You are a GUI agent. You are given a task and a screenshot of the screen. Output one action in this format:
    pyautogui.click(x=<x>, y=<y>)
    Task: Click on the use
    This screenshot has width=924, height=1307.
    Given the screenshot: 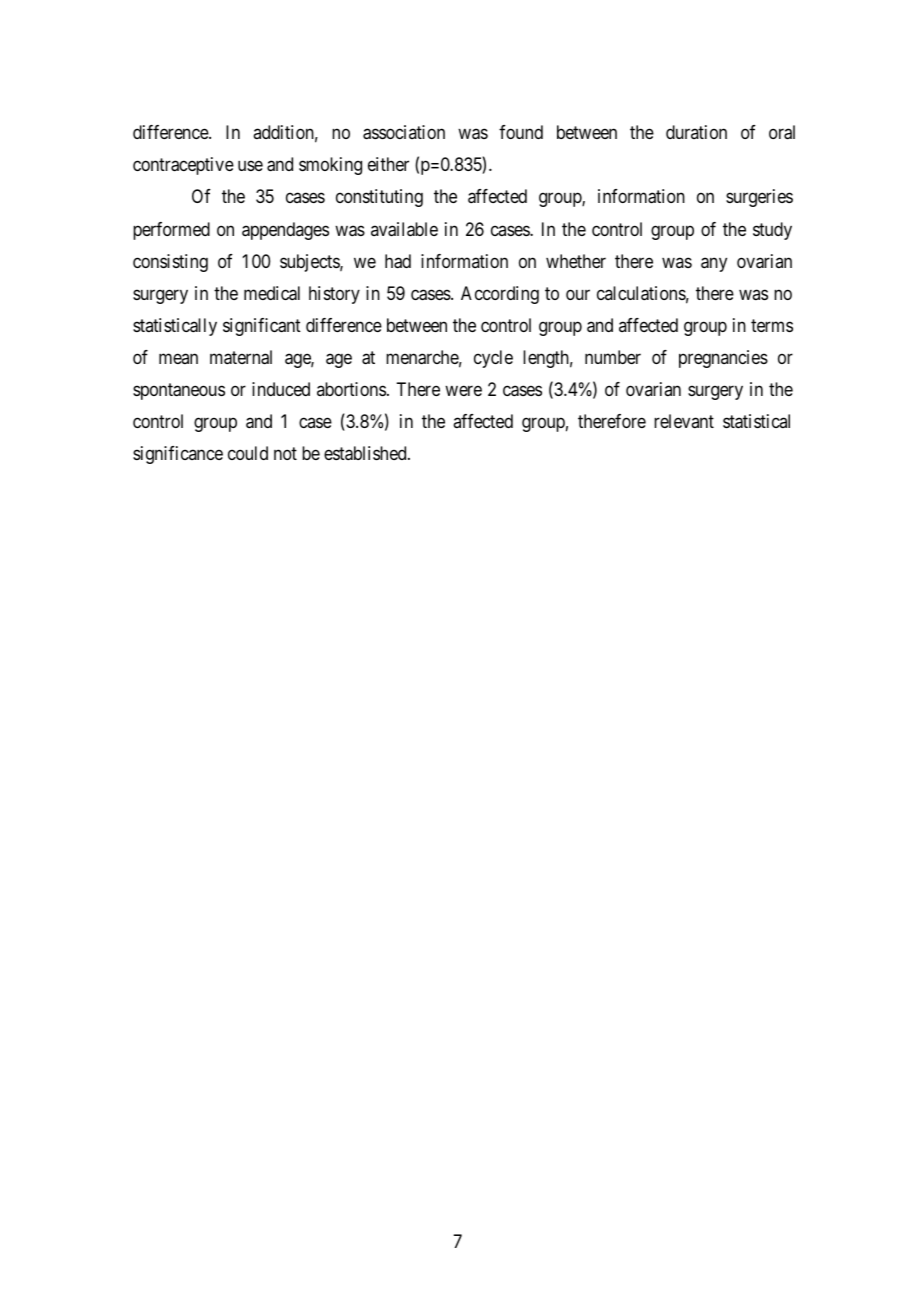 What is the action you would take?
    pyautogui.click(x=250, y=166)
